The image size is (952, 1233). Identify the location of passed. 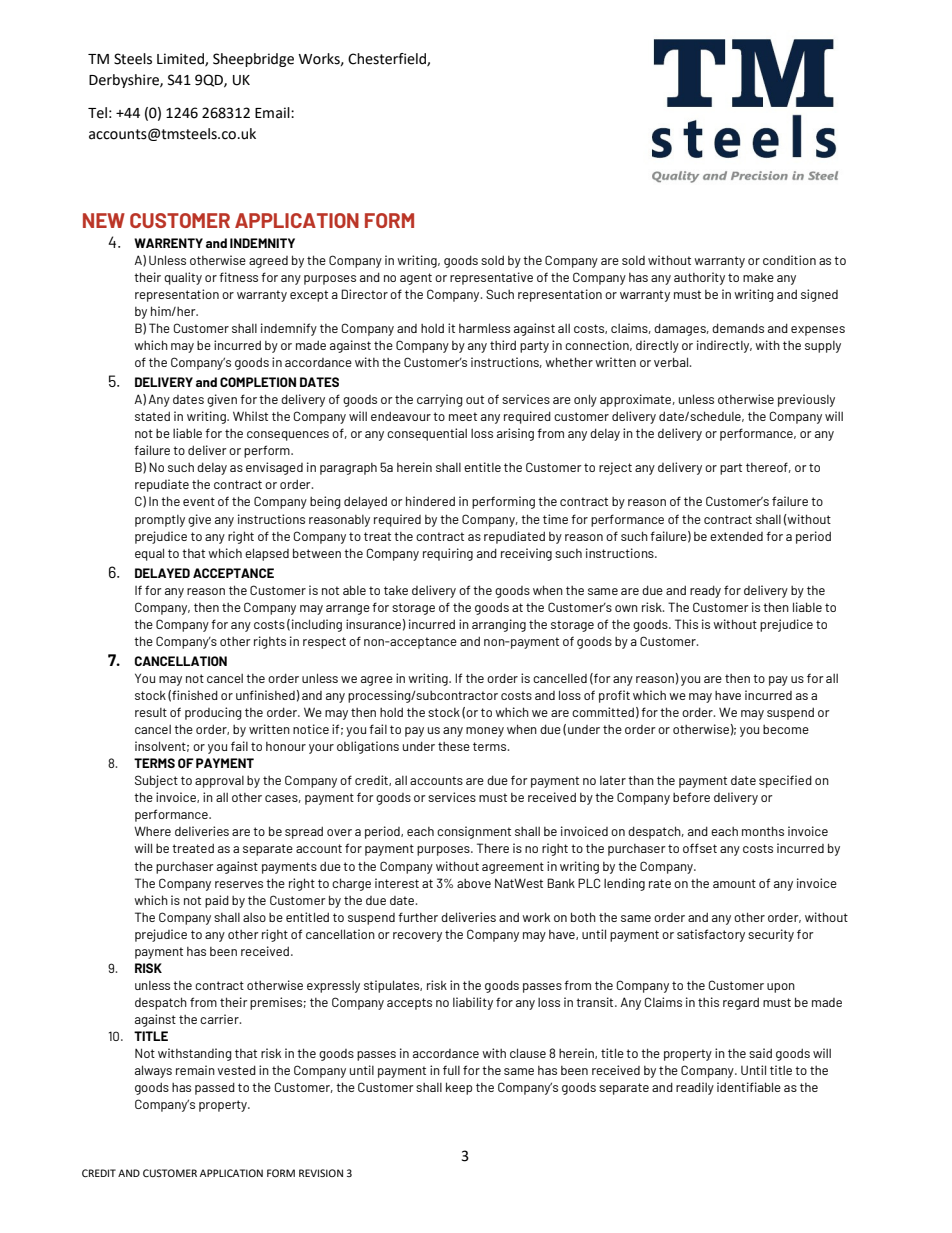
(215, 1088).
